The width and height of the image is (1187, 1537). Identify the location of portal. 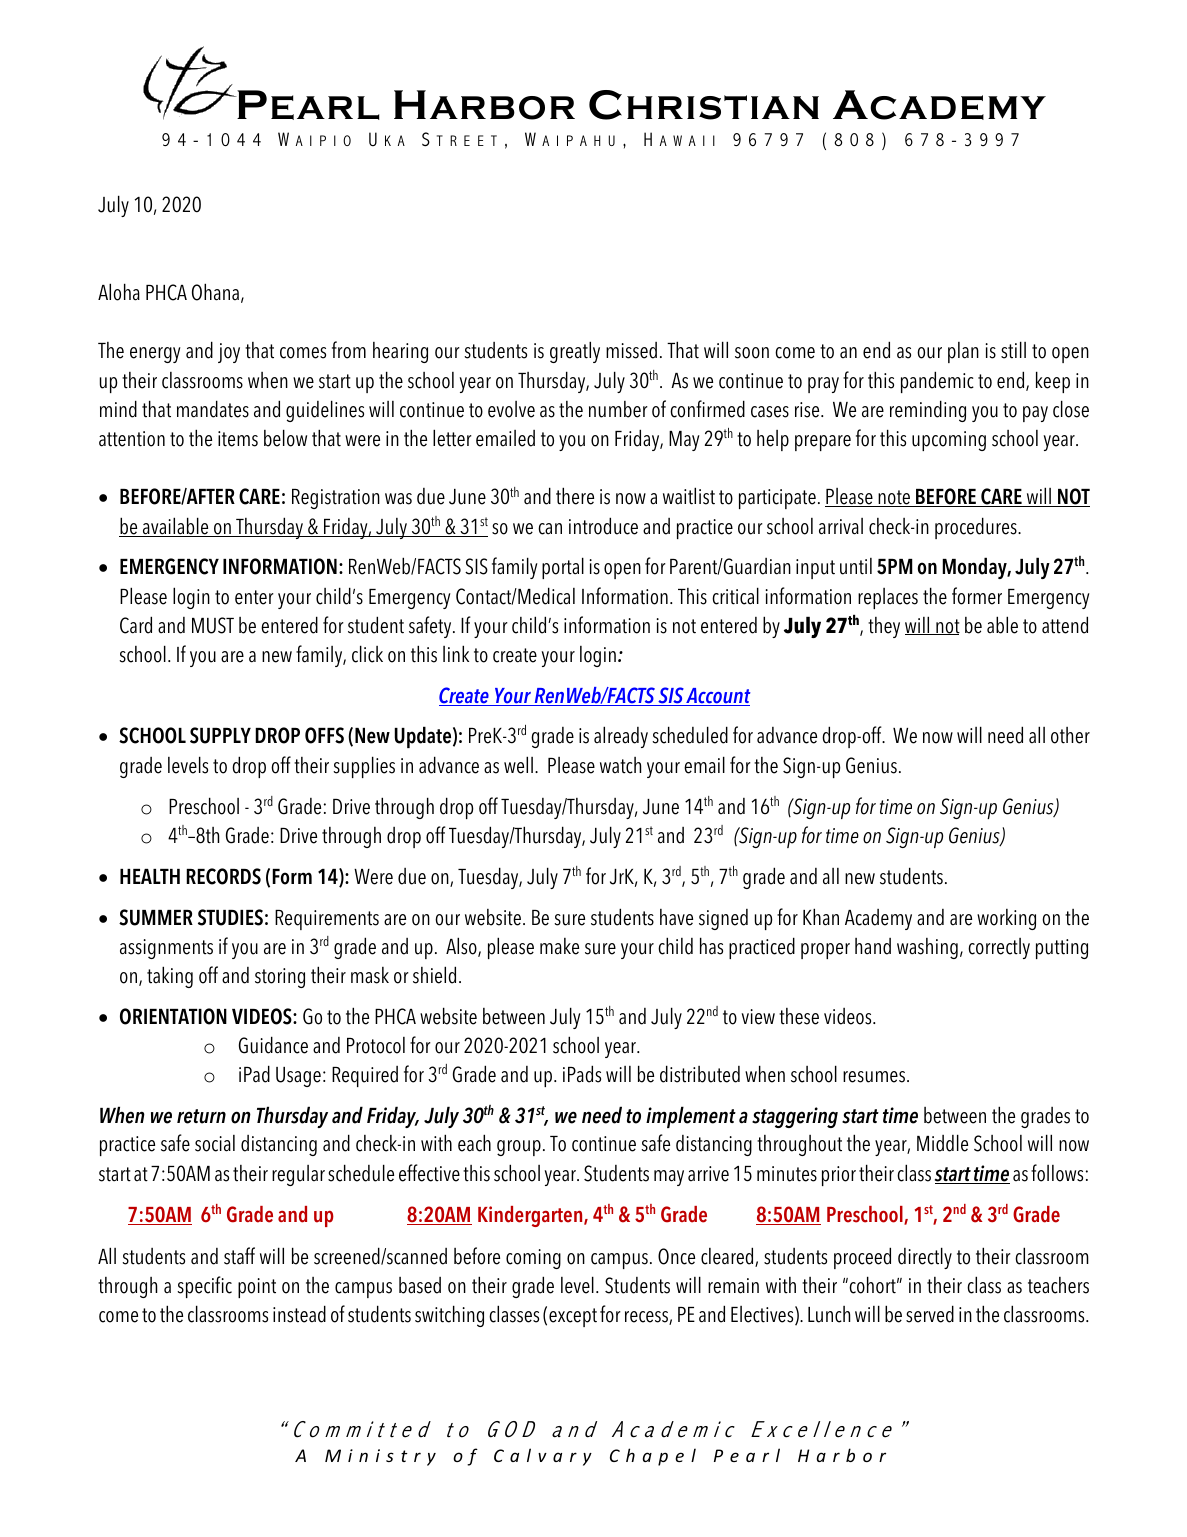
(563, 568).
